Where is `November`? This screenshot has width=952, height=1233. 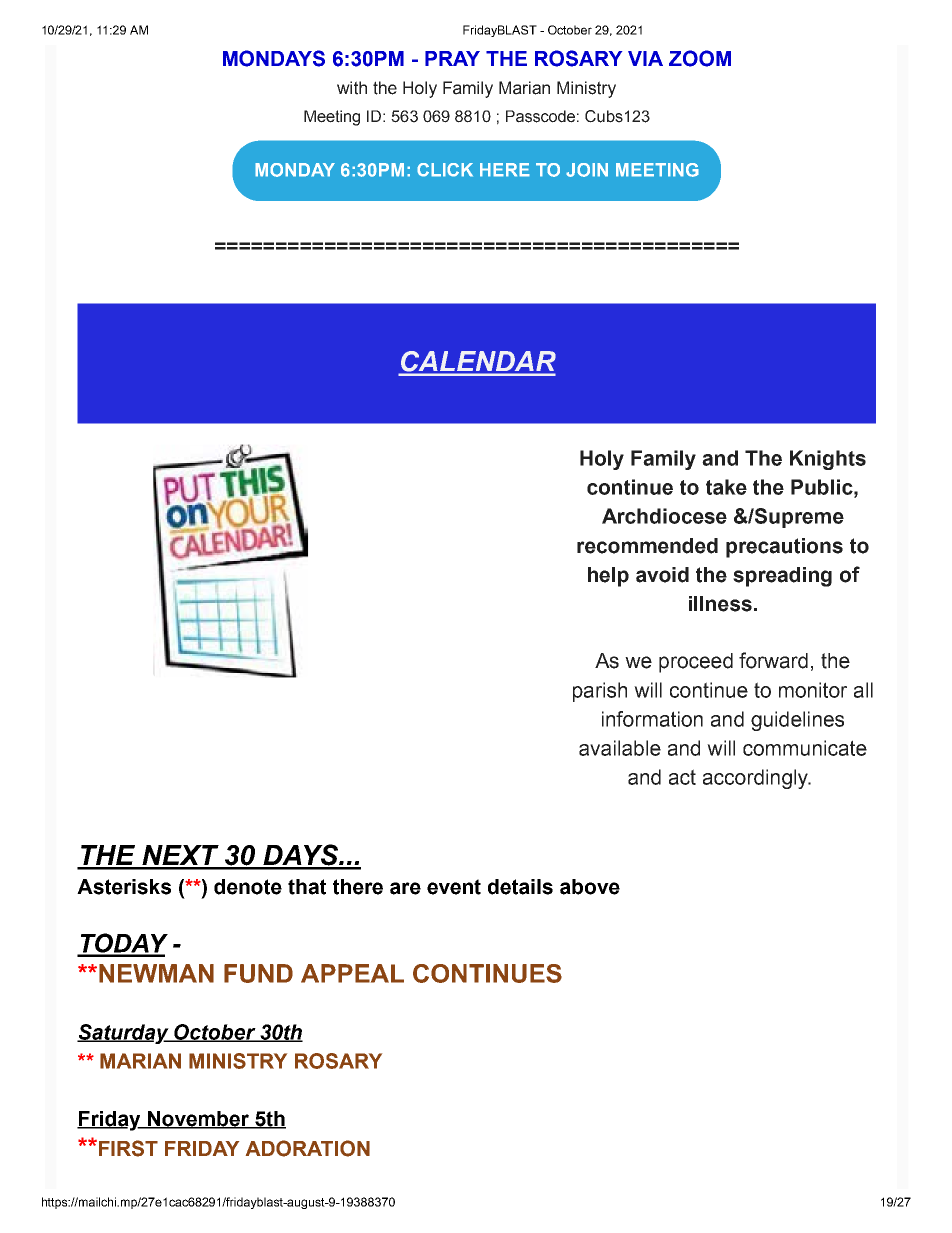
November is located at coordinates (198, 1119).
